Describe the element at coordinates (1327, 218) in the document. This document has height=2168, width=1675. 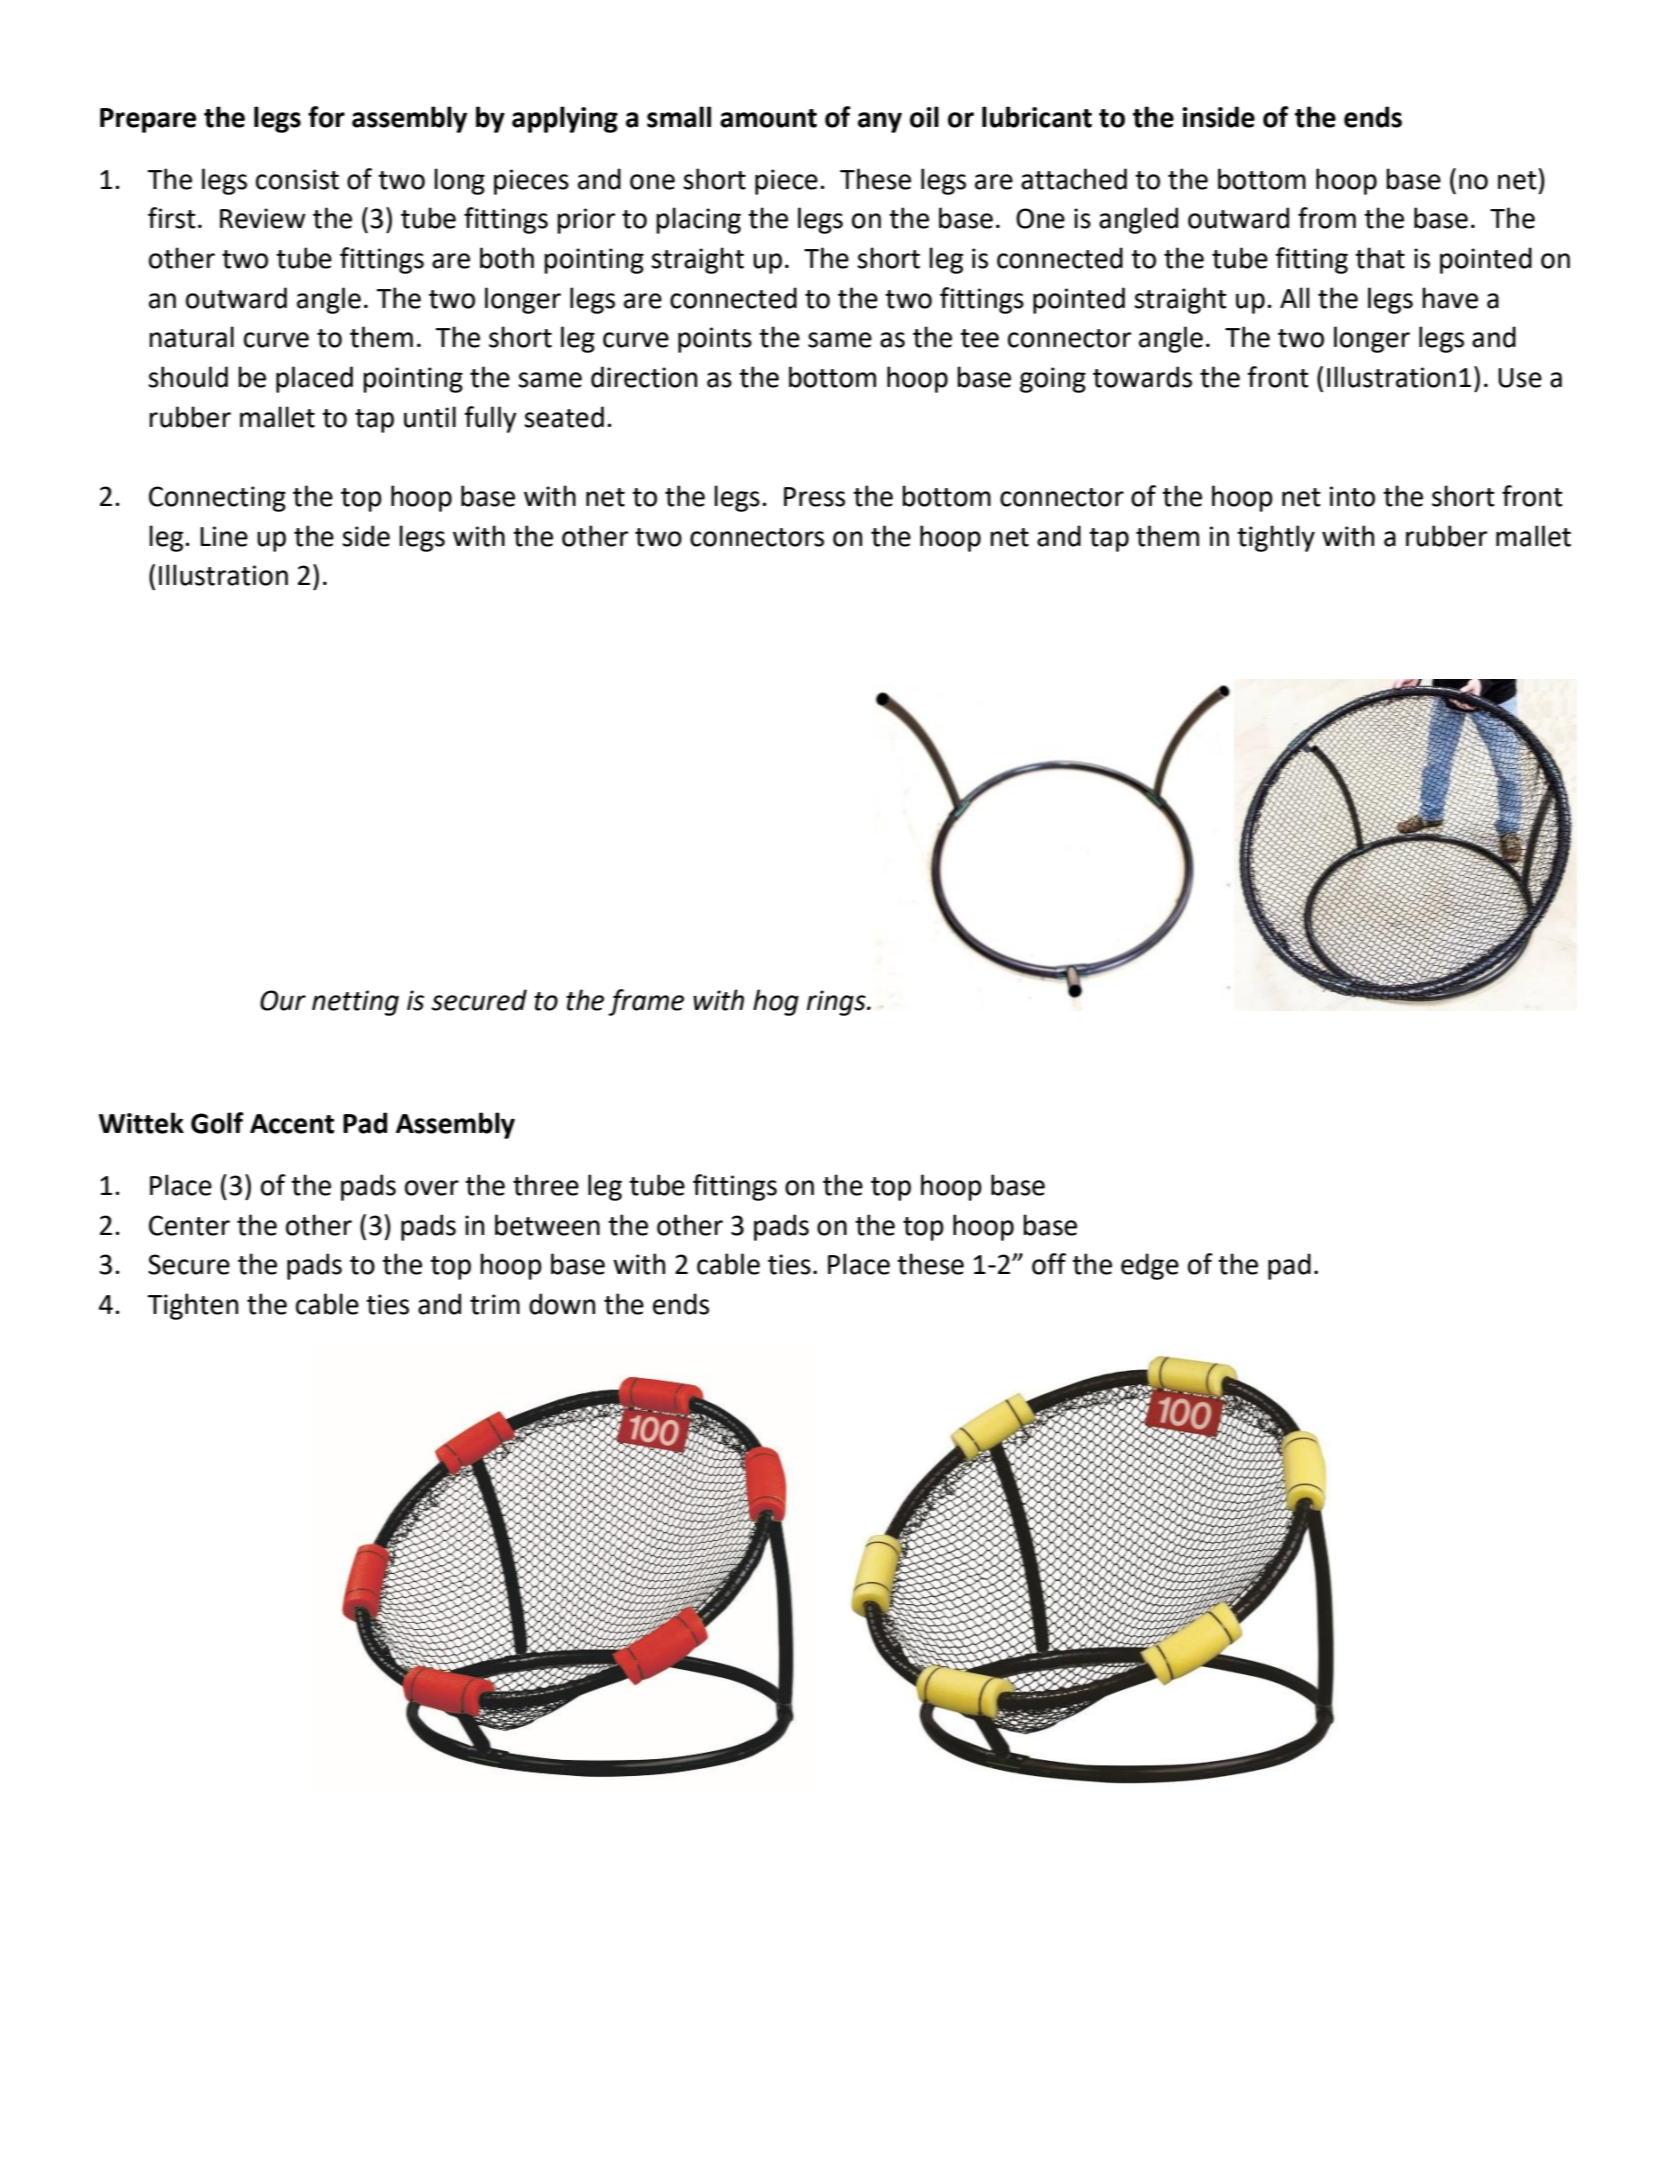
I see `from` at that location.
